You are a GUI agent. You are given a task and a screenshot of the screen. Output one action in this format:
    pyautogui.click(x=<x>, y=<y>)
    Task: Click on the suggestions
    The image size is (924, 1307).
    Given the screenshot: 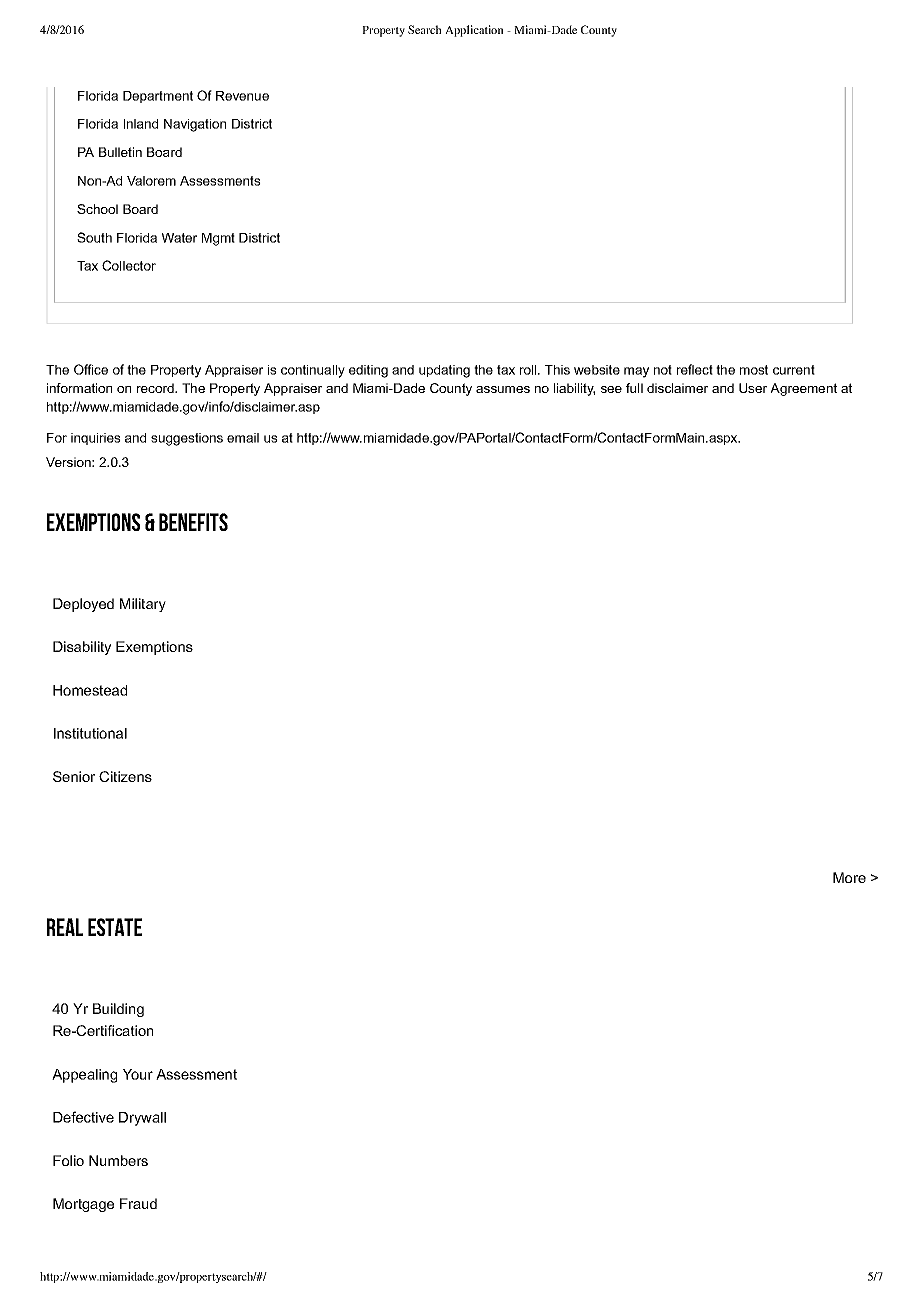 What is the action you would take?
    pyautogui.click(x=187, y=439)
